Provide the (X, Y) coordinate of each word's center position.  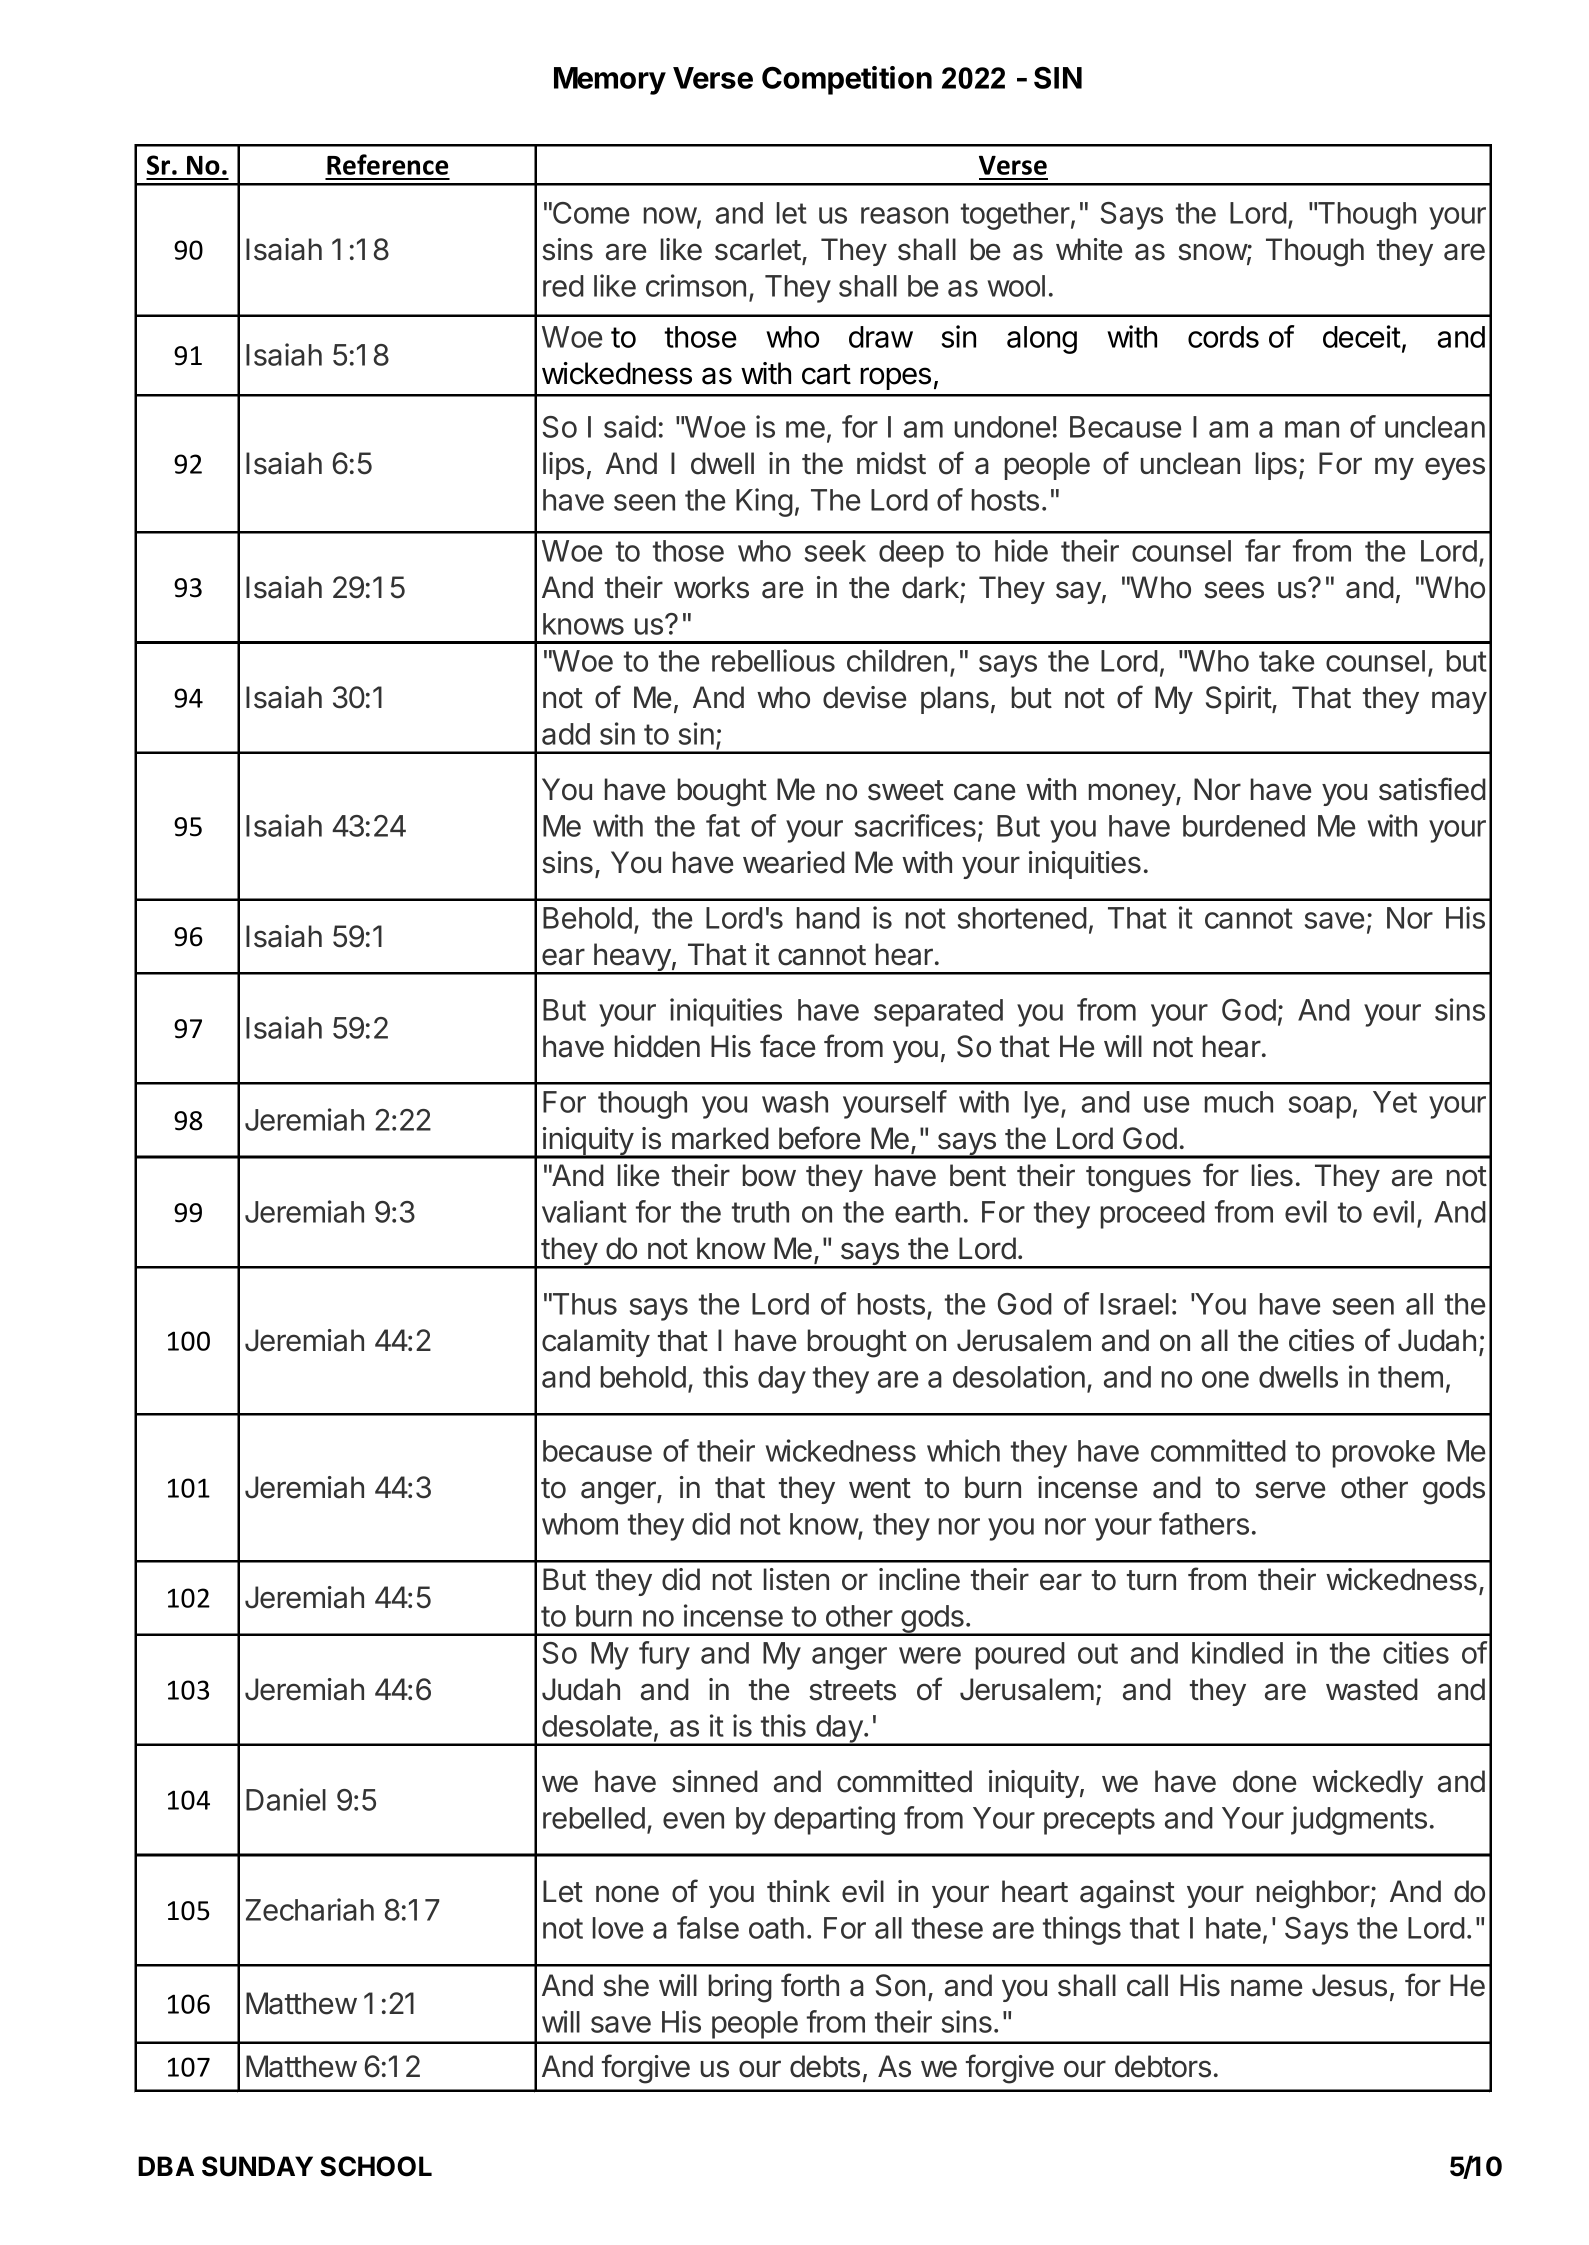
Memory (610, 81)
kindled (1237, 1652)
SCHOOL (376, 2166)
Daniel (286, 1799)
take (1286, 661)
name (1266, 1988)
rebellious (773, 660)
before (819, 1138)
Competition (847, 80)
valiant (584, 1211)
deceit (1362, 336)
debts (825, 2066)
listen (796, 1579)
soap (1320, 1107)
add (566, 734)
